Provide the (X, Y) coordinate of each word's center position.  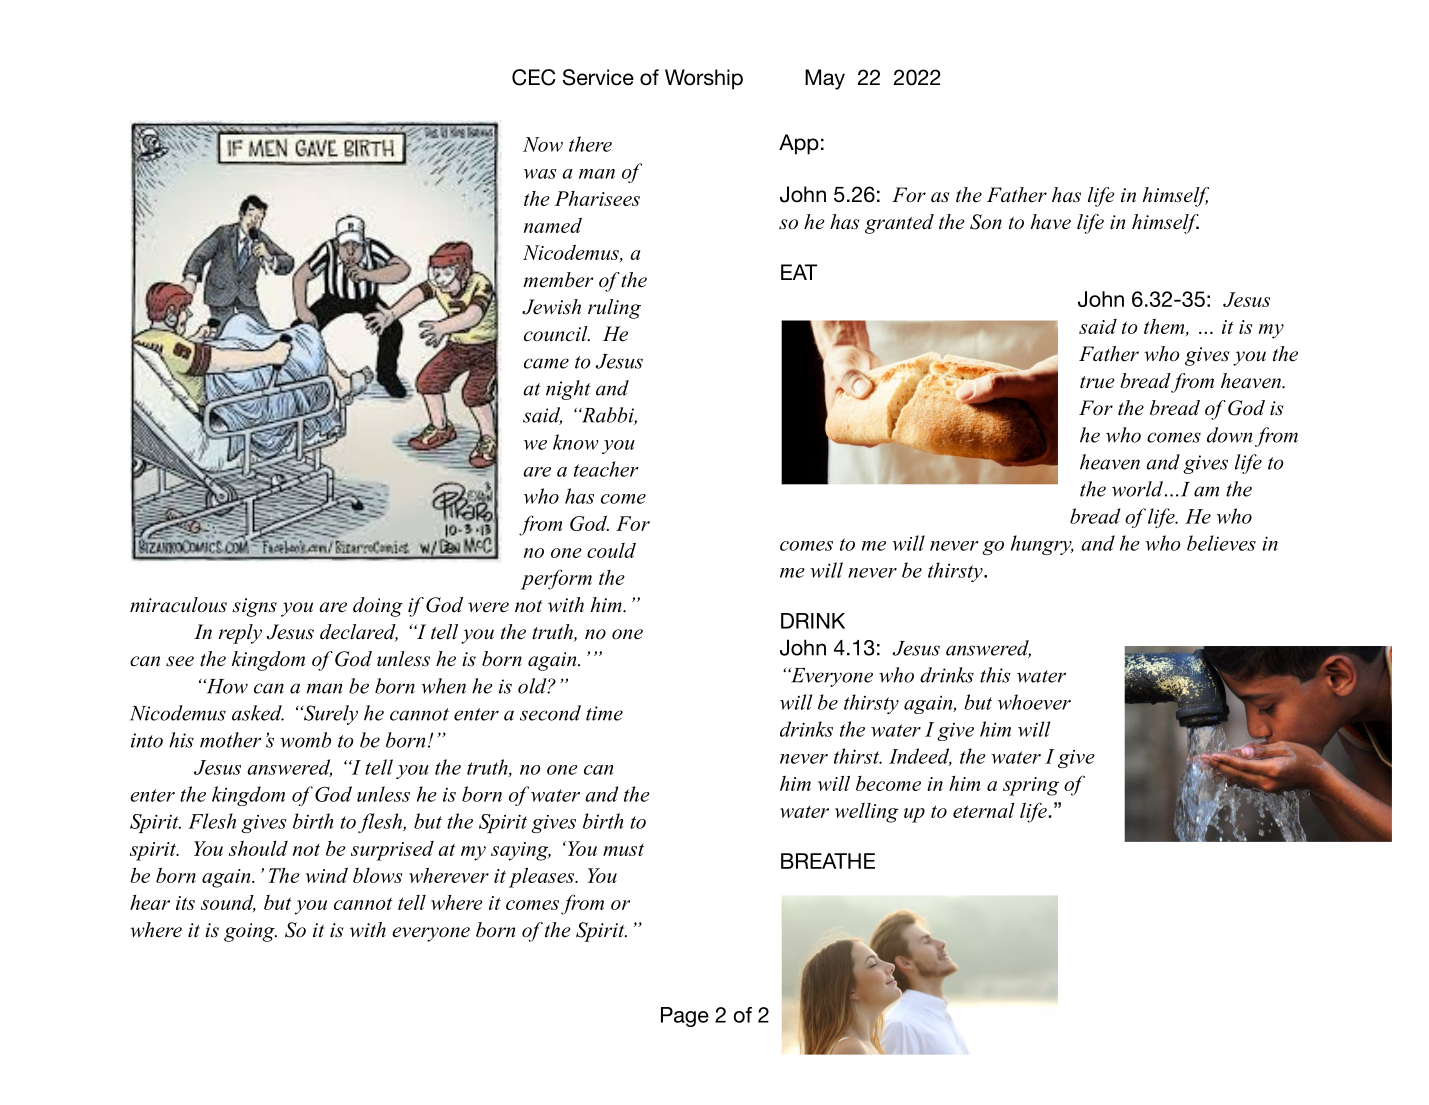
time (604, 713)
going (250, 932)
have (1051, 222)
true (1097, 382)
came (546, 363)
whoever (1034, 702)
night (568, 390)
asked (258, 713)
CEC (533, 77)
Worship (704, 79)
